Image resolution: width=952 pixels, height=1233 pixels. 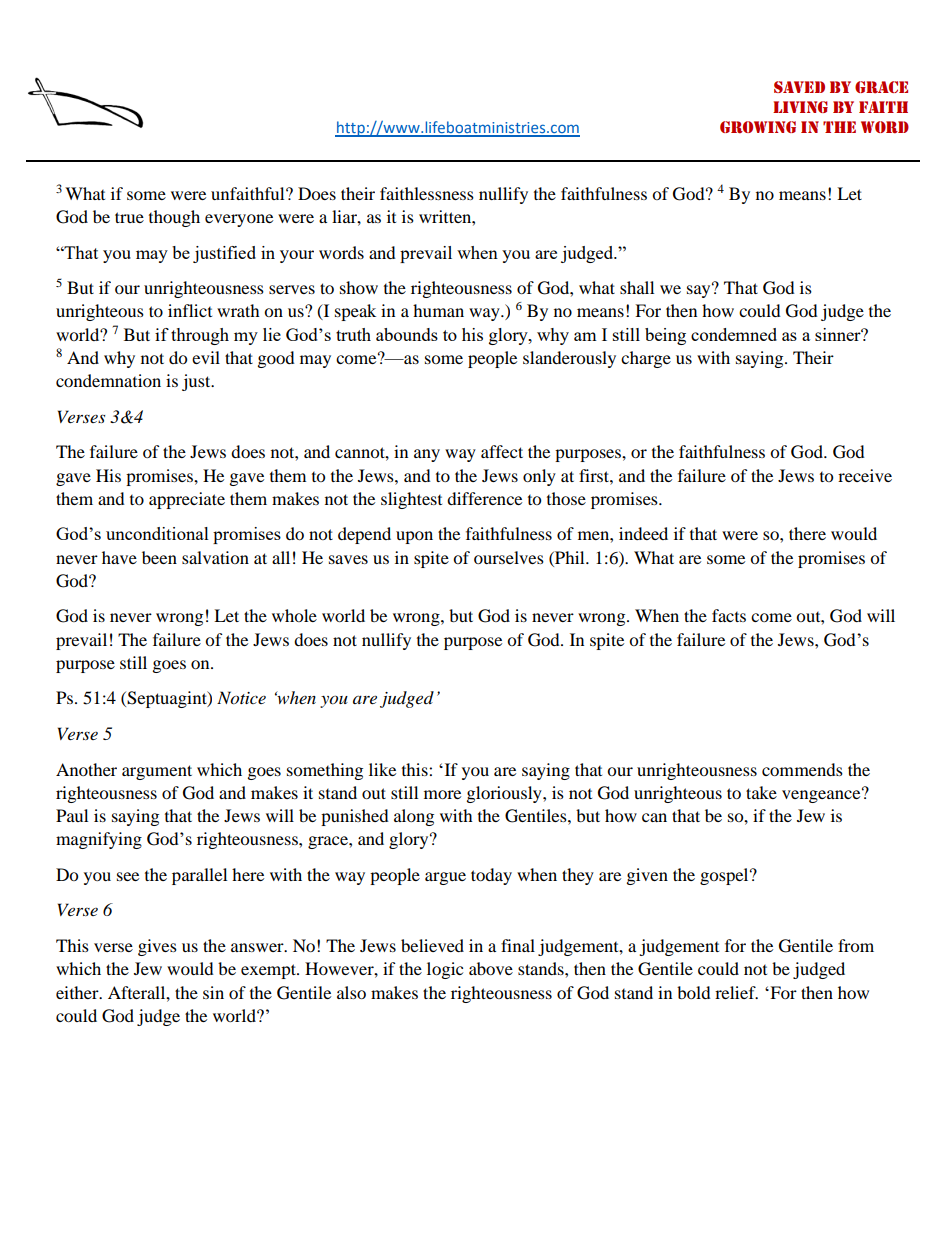 What do you see at coordinates (157, 947) in the screenshot?
I see `gives` at bounding box center [157, 947].
